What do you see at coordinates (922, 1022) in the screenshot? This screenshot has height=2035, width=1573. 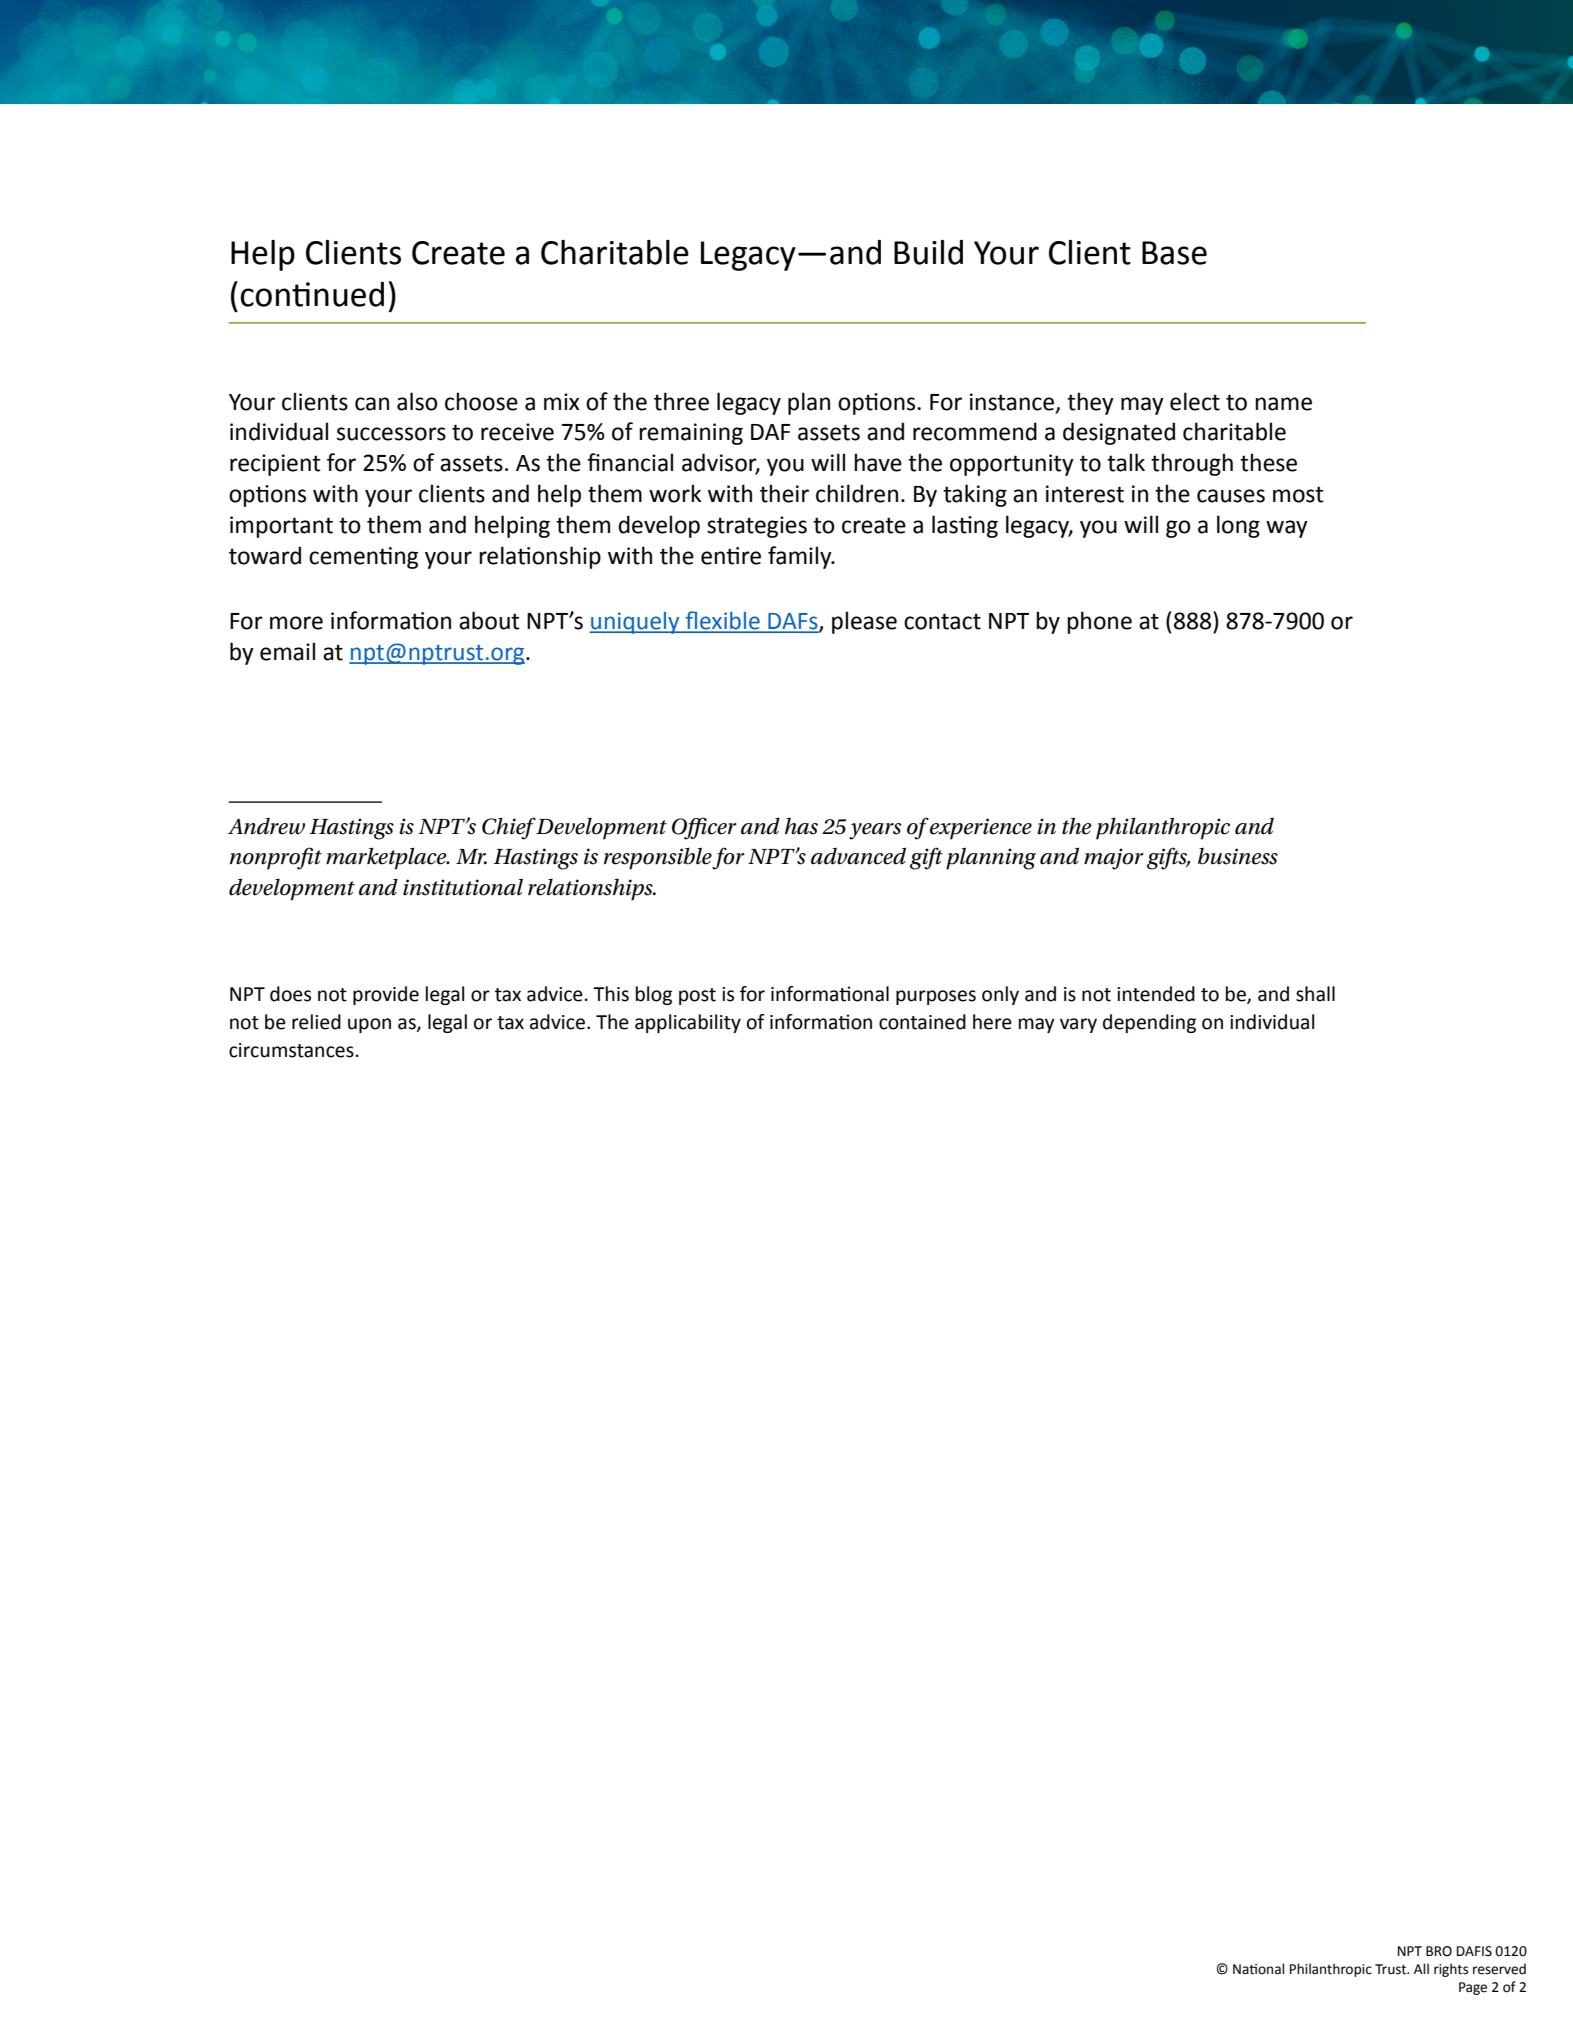 I see `contained` at bounding box center [922, 1022].
